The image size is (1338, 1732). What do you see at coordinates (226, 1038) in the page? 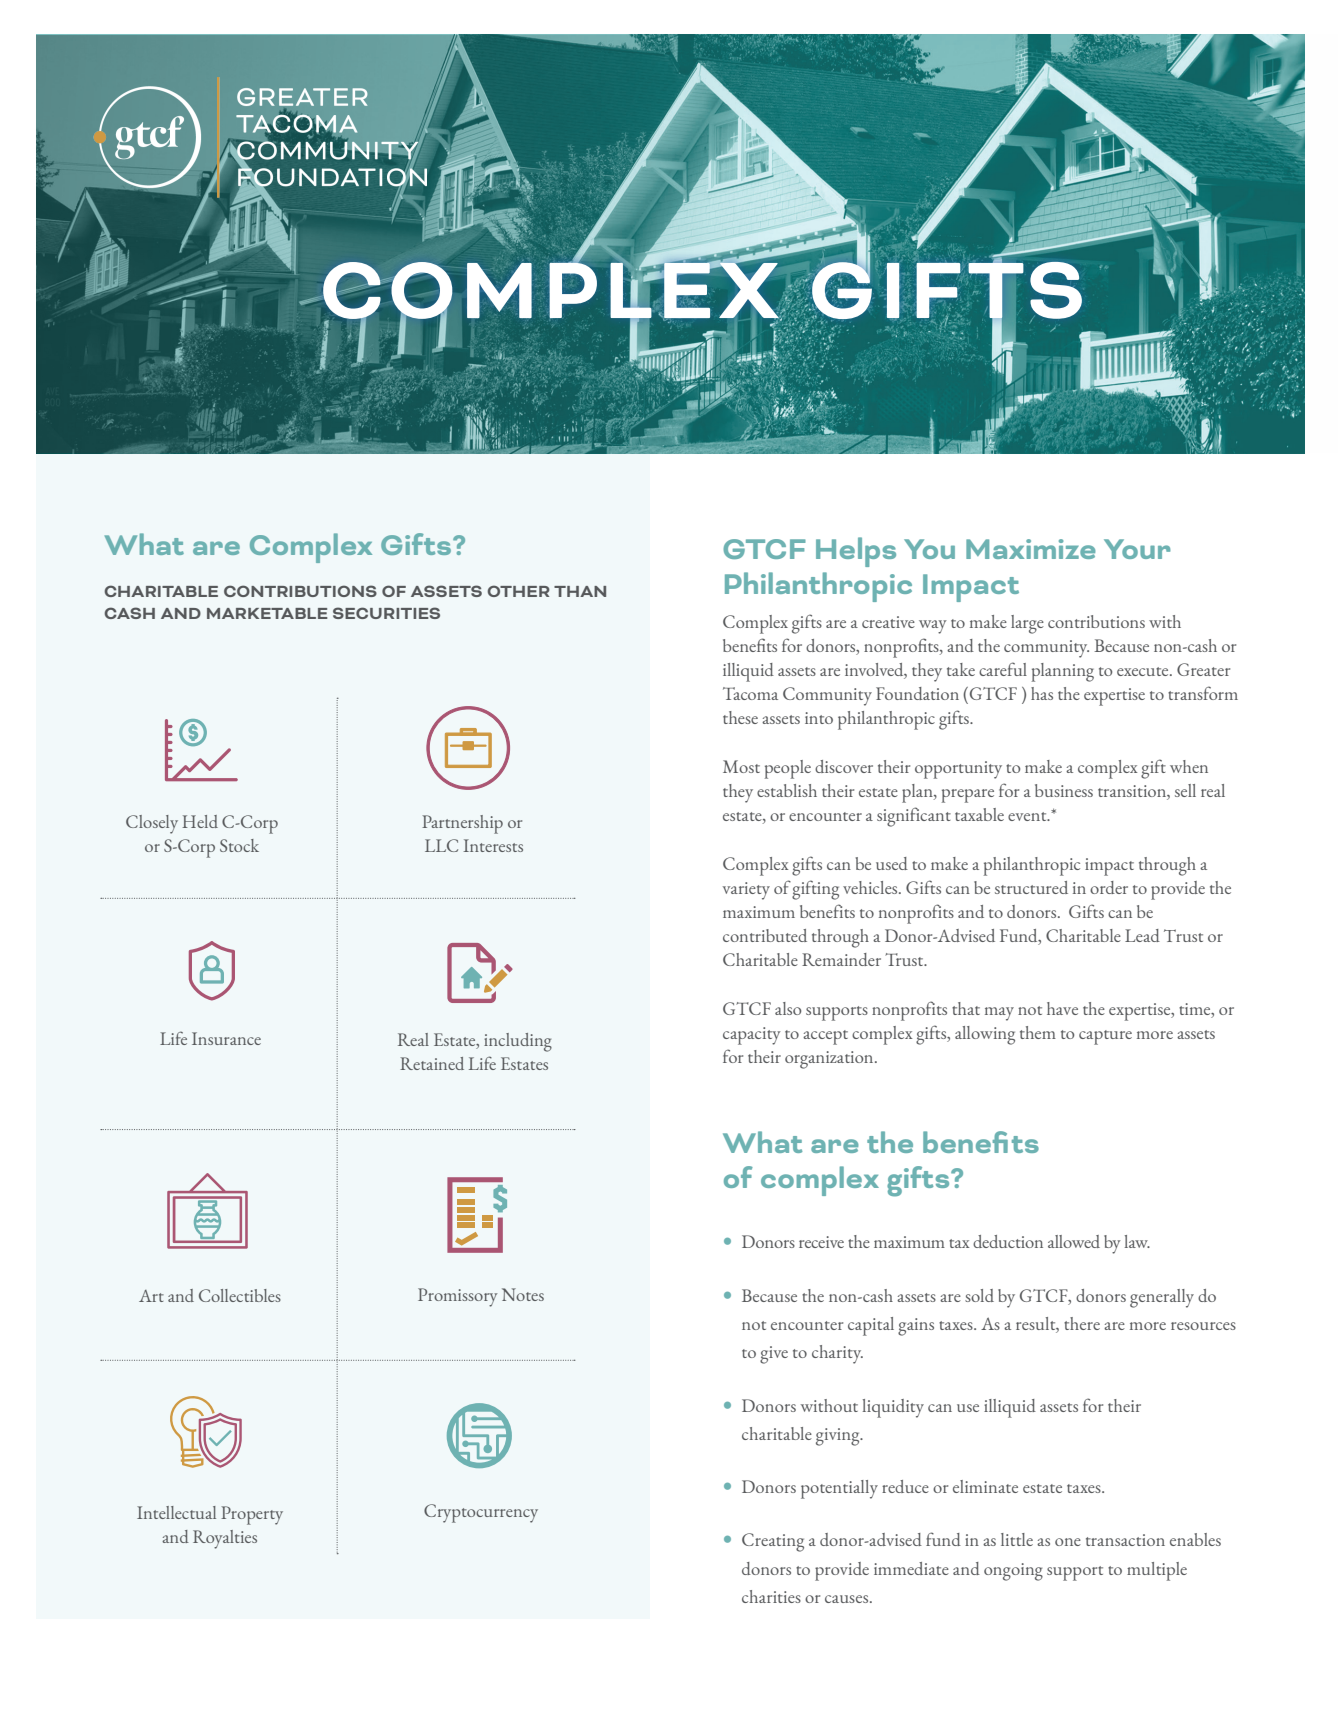
I see `Insurance` at bounding box center [226, 1038].
